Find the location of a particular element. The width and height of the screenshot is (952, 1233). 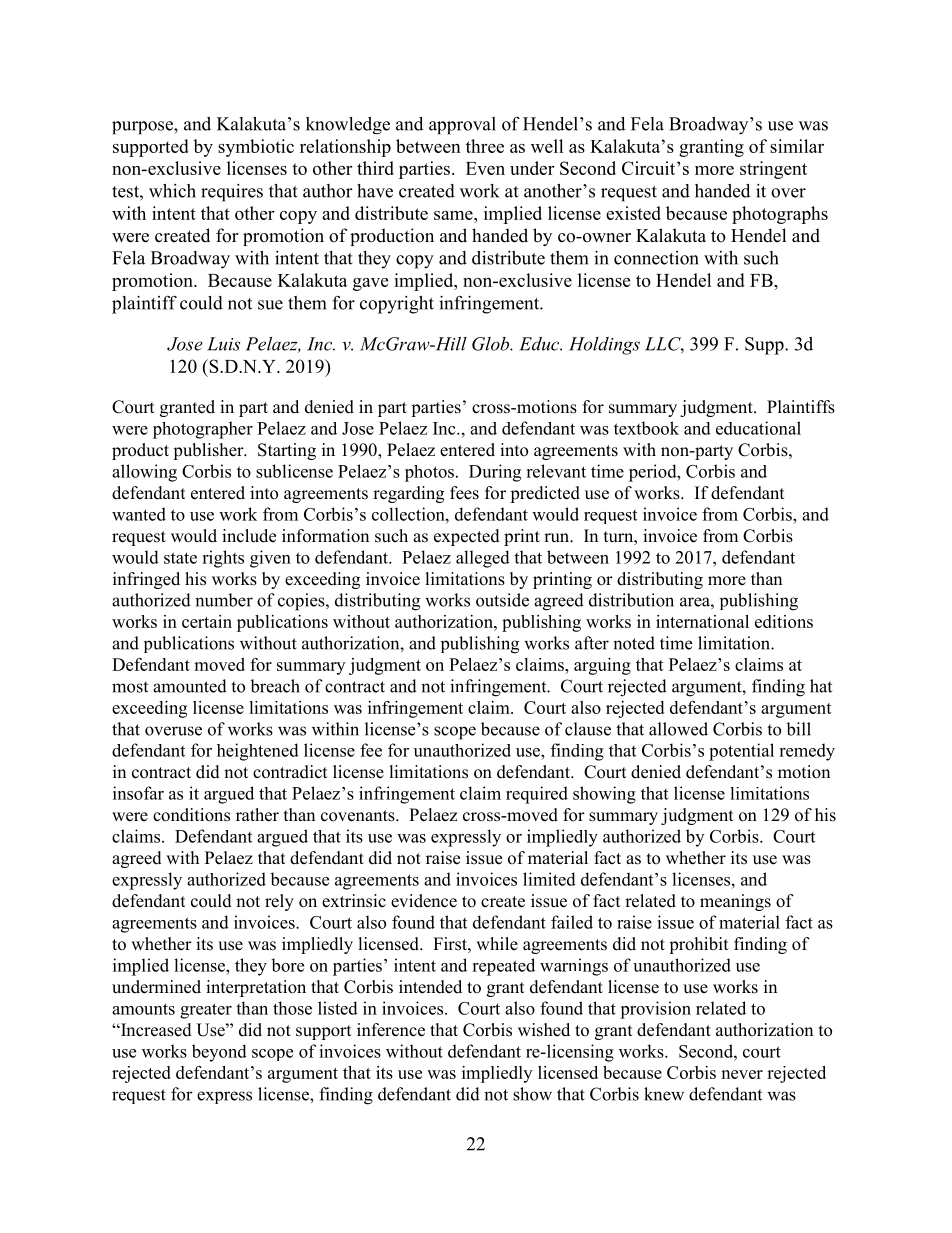

potential is located at coordinates (741, 752).
